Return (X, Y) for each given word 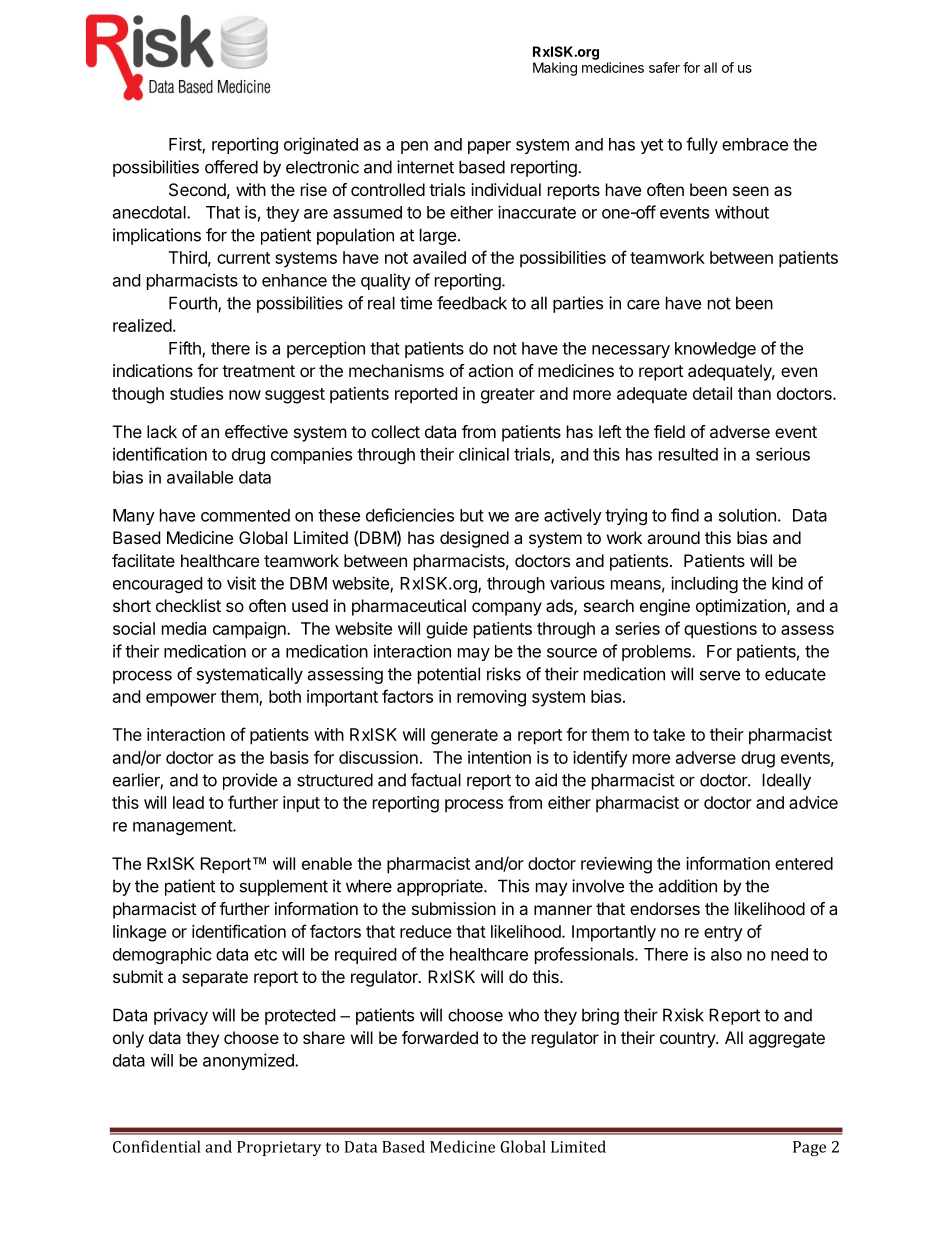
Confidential (157, 1146)
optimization (742, 607)
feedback (472, 303)
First (186, 145)
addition (687, 886)
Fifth (186, 349)
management (183, 827)
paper (489, 147)
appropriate (441, 887)
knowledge (715, 350)
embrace (755, 144)
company (507, 609)
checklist (188, 605)
